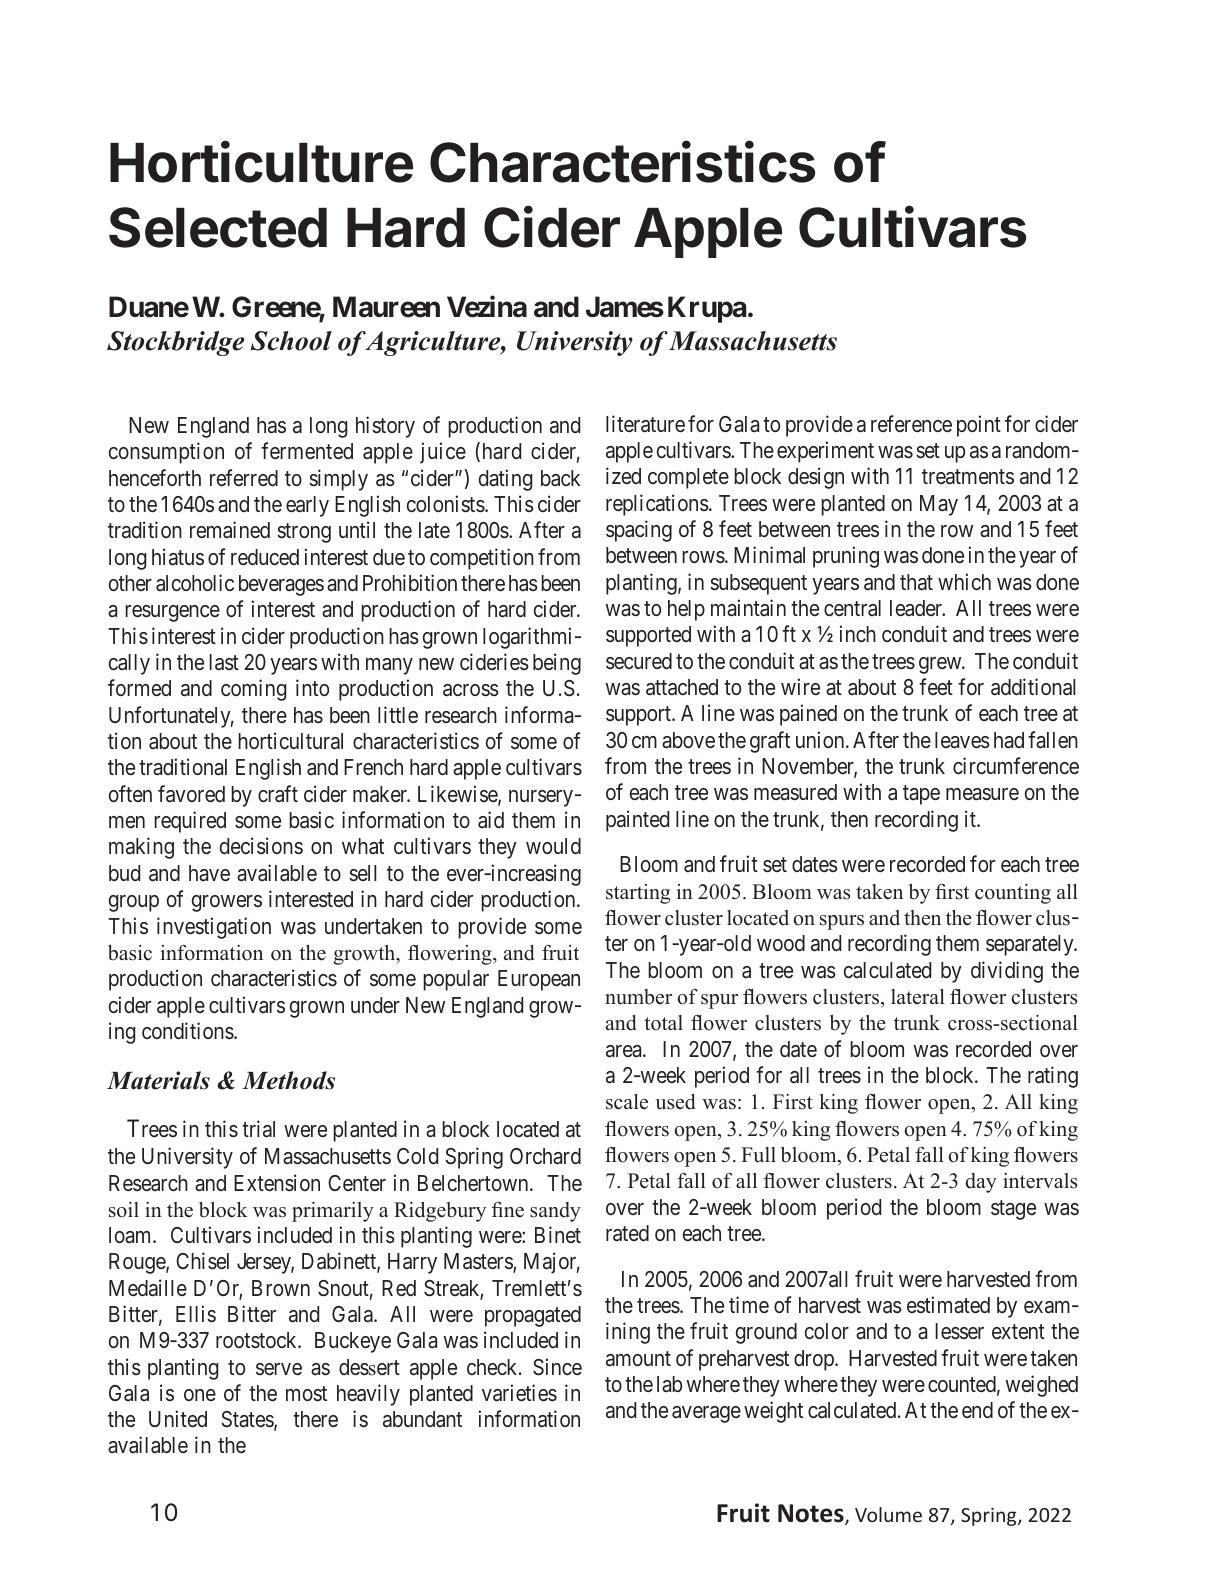 This page has height=1581, width=1222. I want to click on Methods, so click(288, 1080).
